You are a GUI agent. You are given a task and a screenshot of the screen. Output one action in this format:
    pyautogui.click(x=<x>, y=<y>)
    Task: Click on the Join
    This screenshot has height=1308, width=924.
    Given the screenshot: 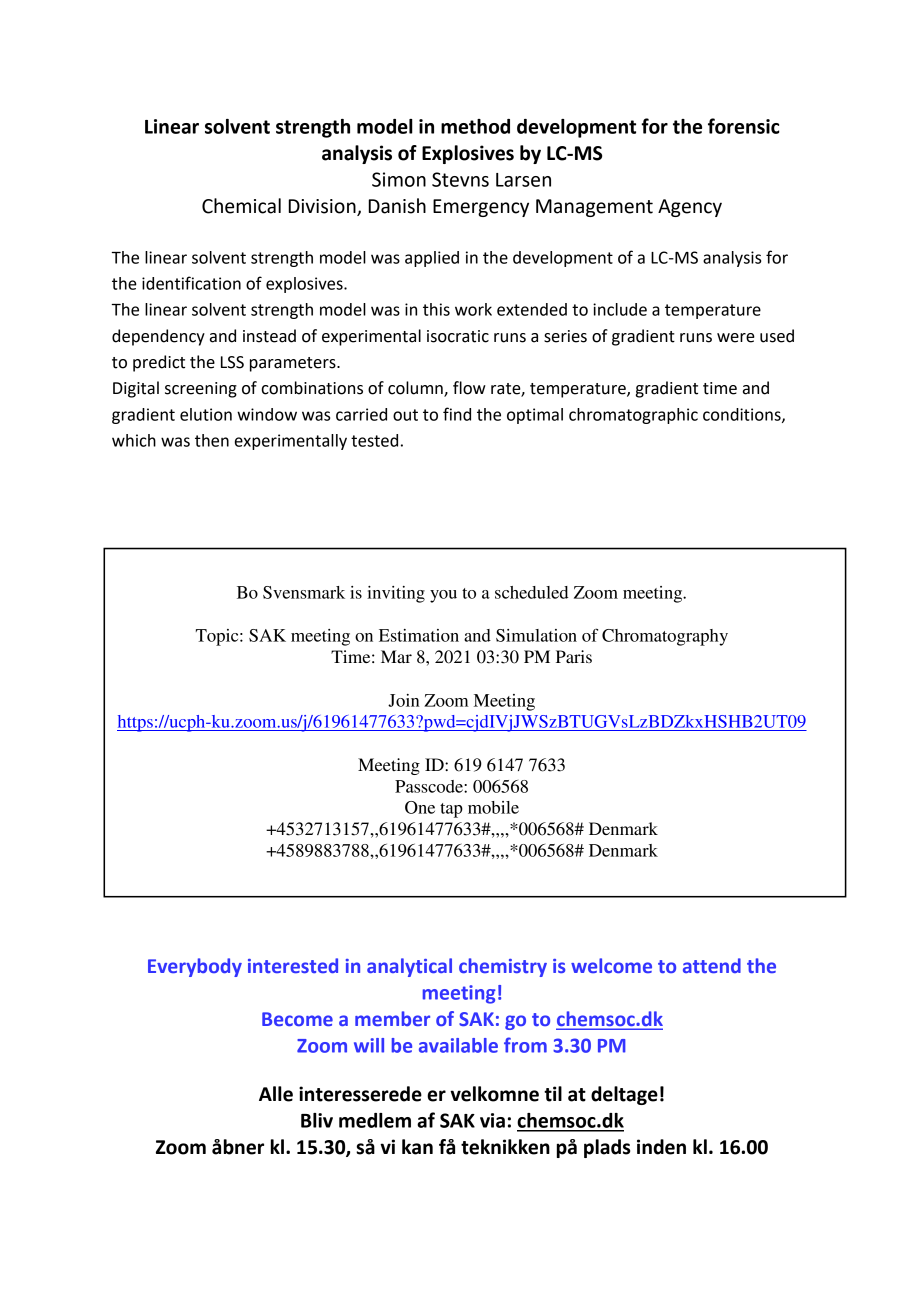 What is the action you would take?
    pyautogui.click(x=403, y=700)
